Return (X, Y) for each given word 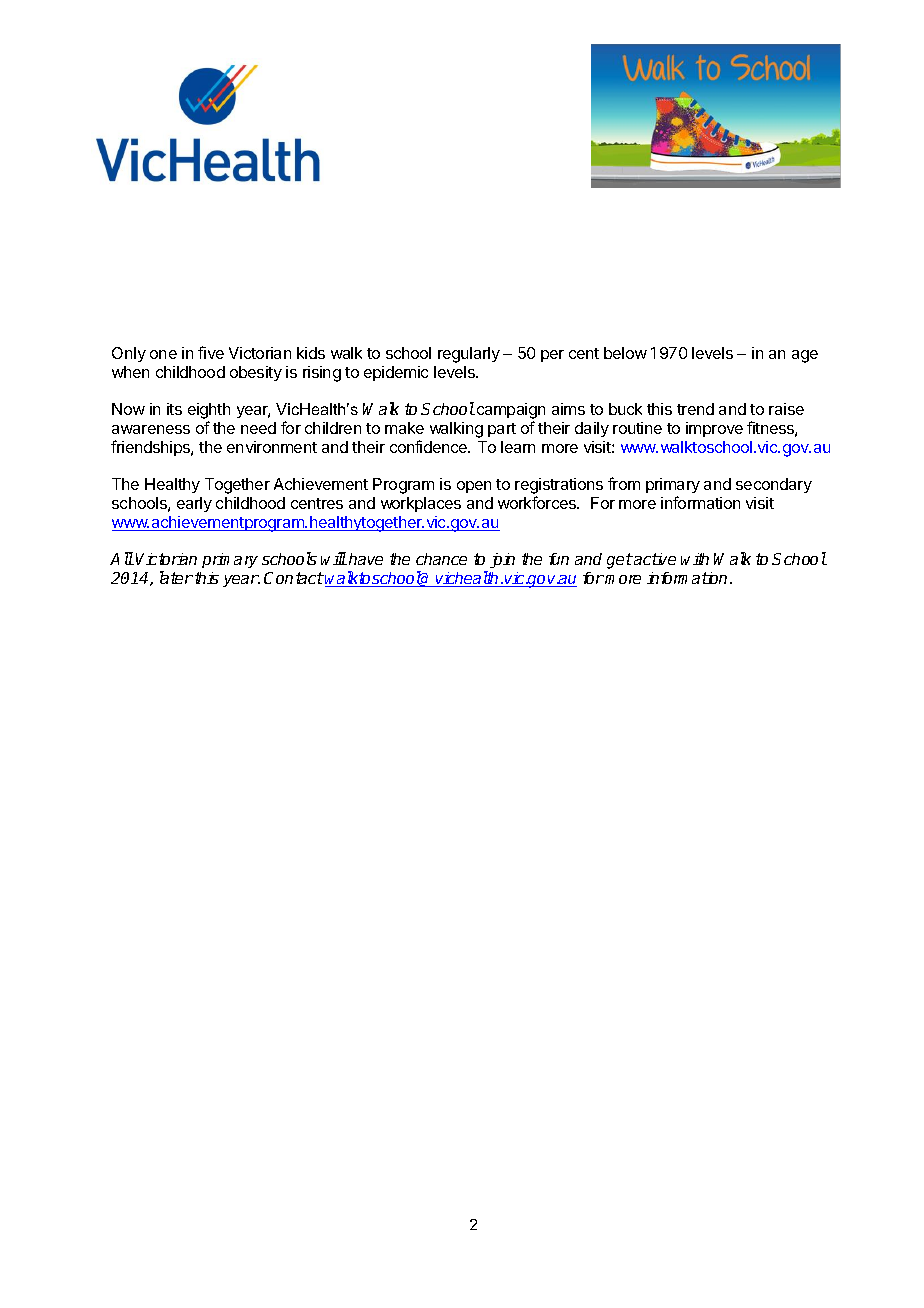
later (176, 577)
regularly (469, 355)
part (502, 430)
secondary (774, 485)
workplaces (421, 504)
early (194, 504)
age (805, 356)
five (211, 352)
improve (714, 429)
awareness (151, 429)
